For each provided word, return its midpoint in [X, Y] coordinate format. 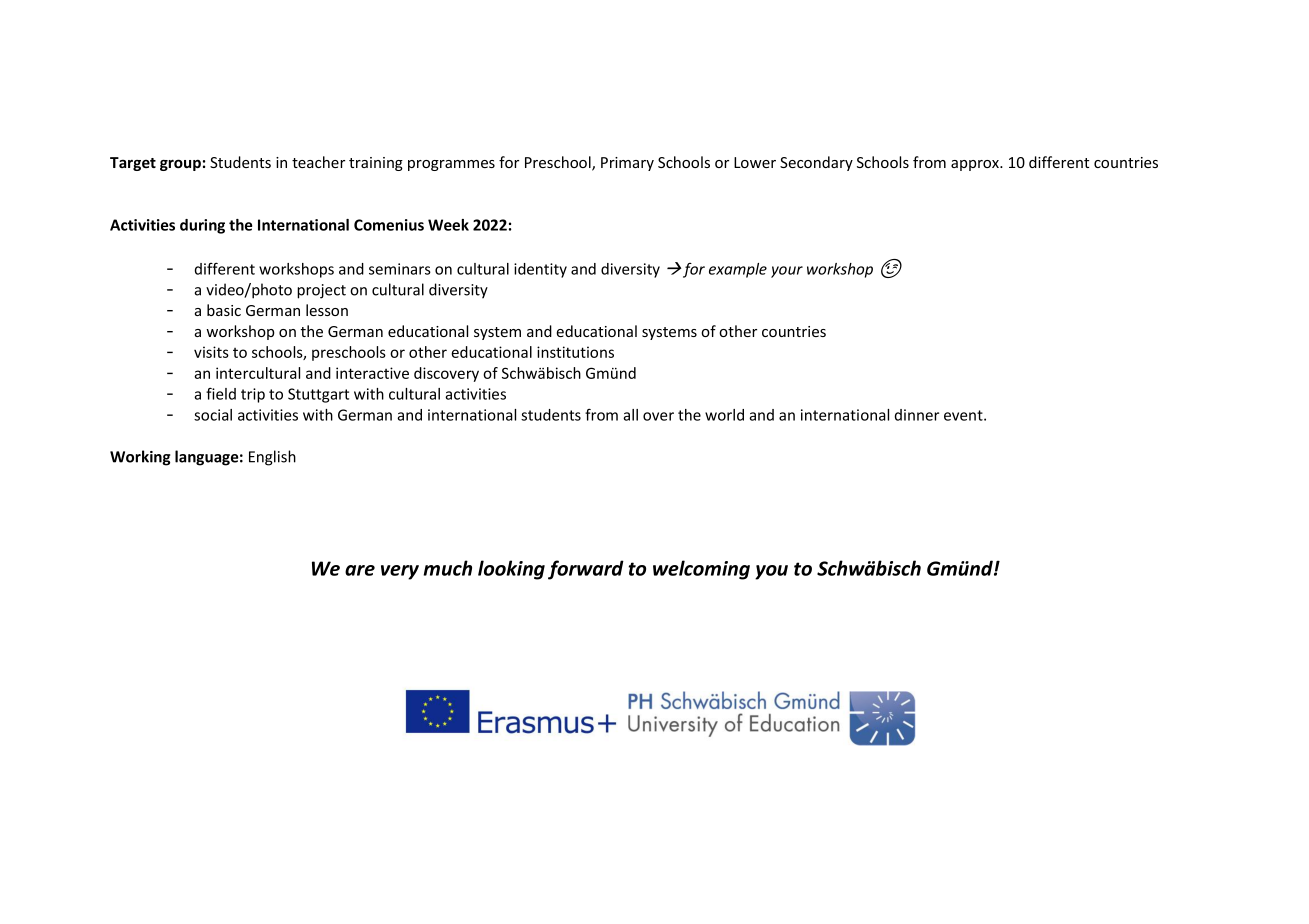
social [213, 415]
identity [540, 270]
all [630, 415]
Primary [627, 164]
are [360, 570]
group [180, 165]
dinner [917, 415]
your [787, 272]
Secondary [816, 163]
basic [224, 310]
